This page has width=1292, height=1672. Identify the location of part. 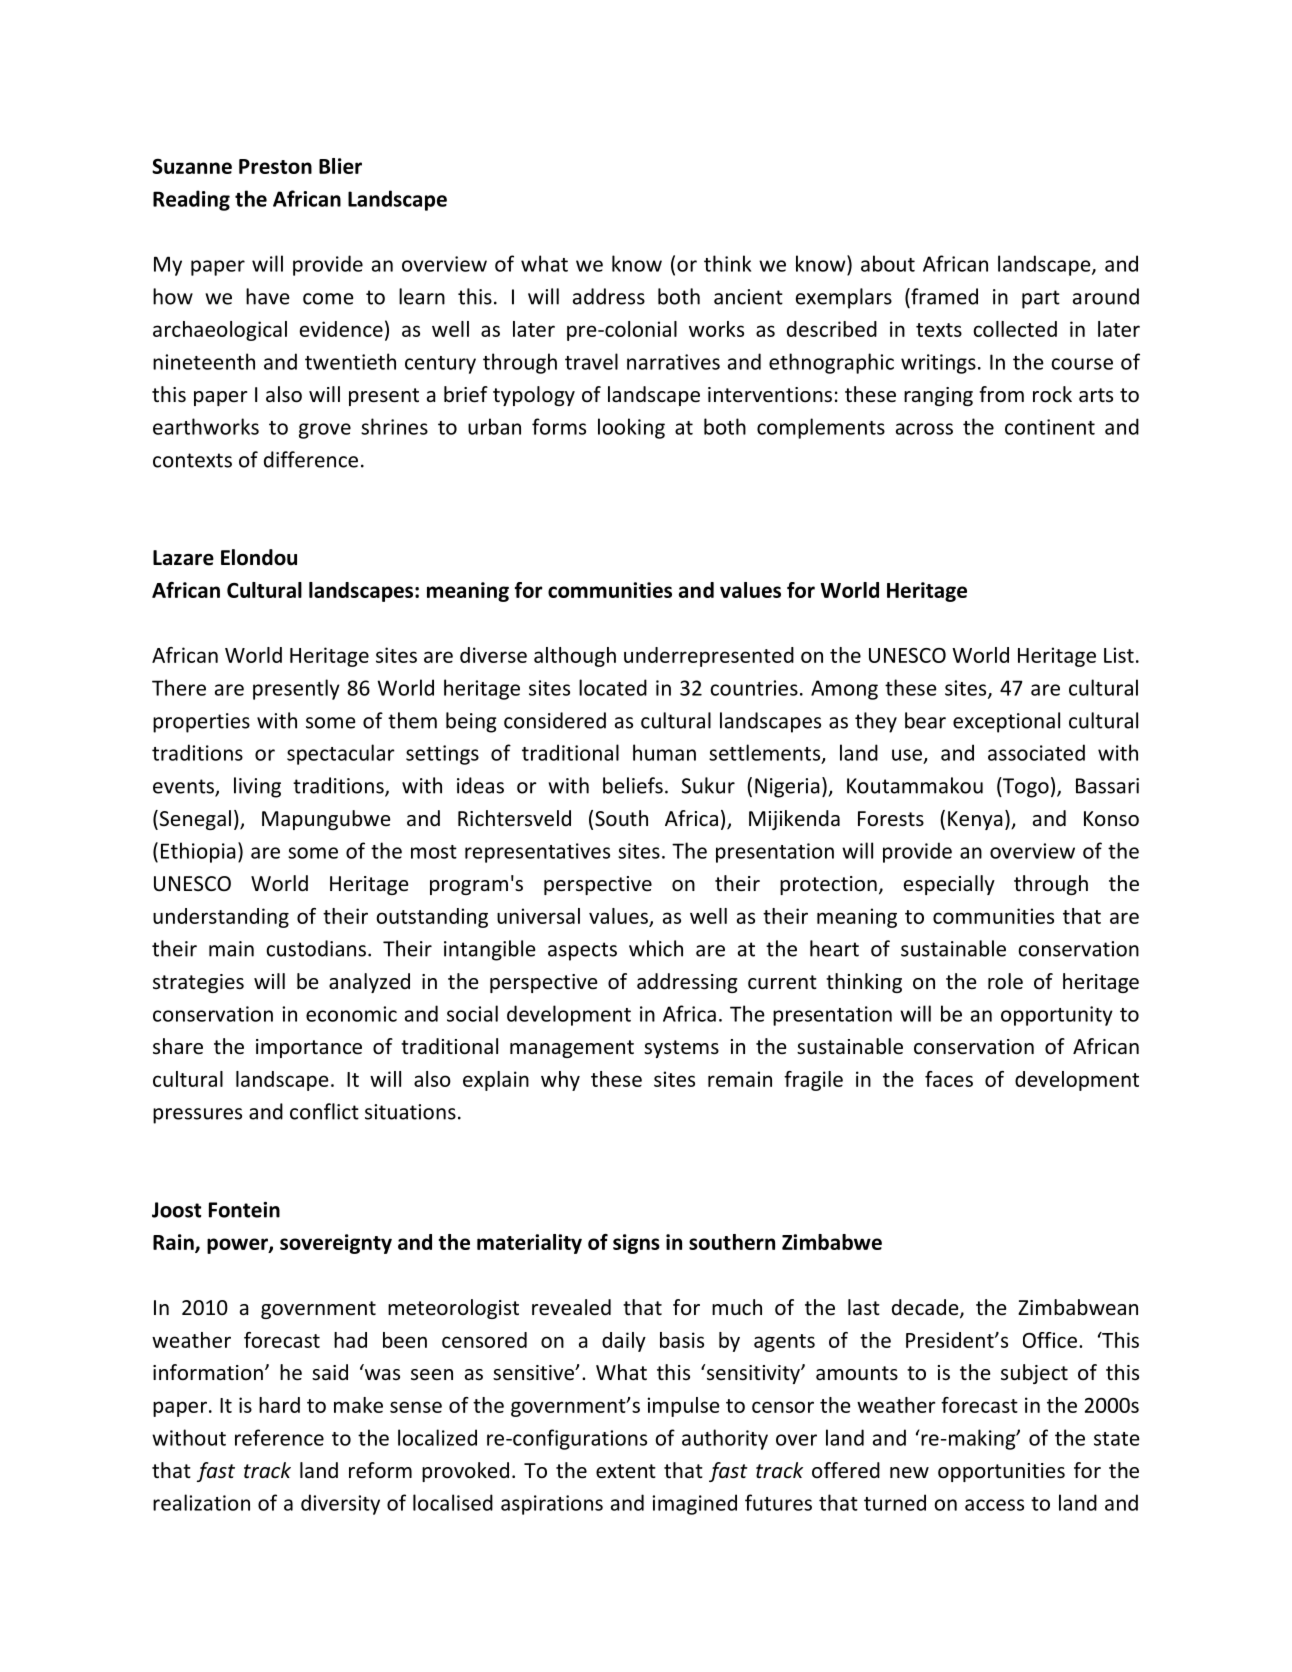
(1041, 299).
